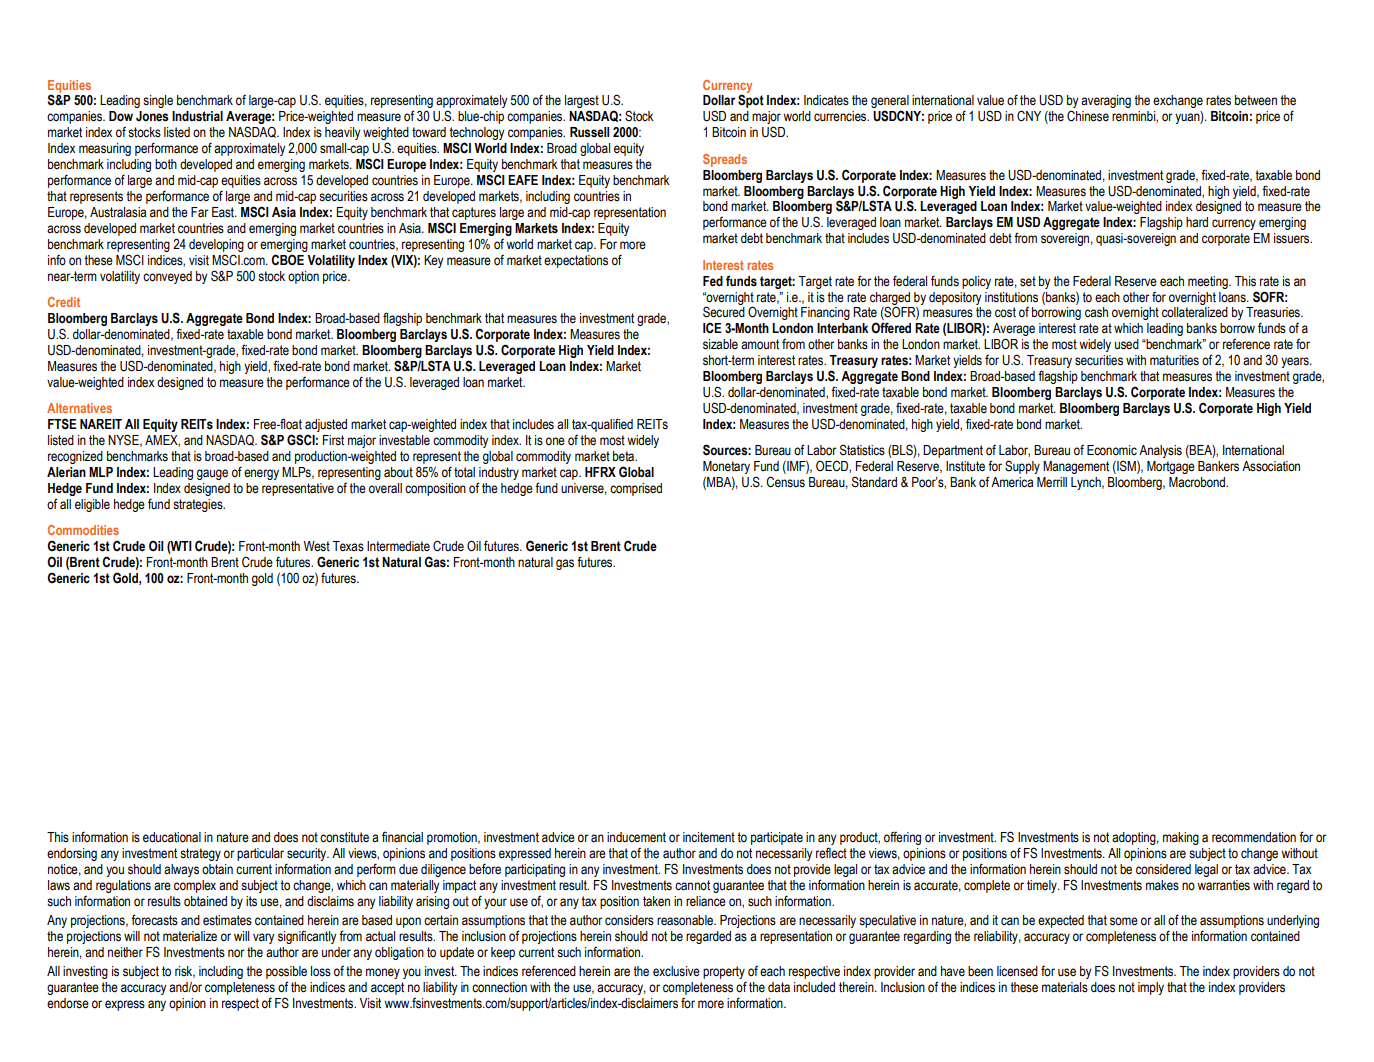  Describe the element at coordinates (197, 116) in the screenshot. I see `Industrial` at that location.
